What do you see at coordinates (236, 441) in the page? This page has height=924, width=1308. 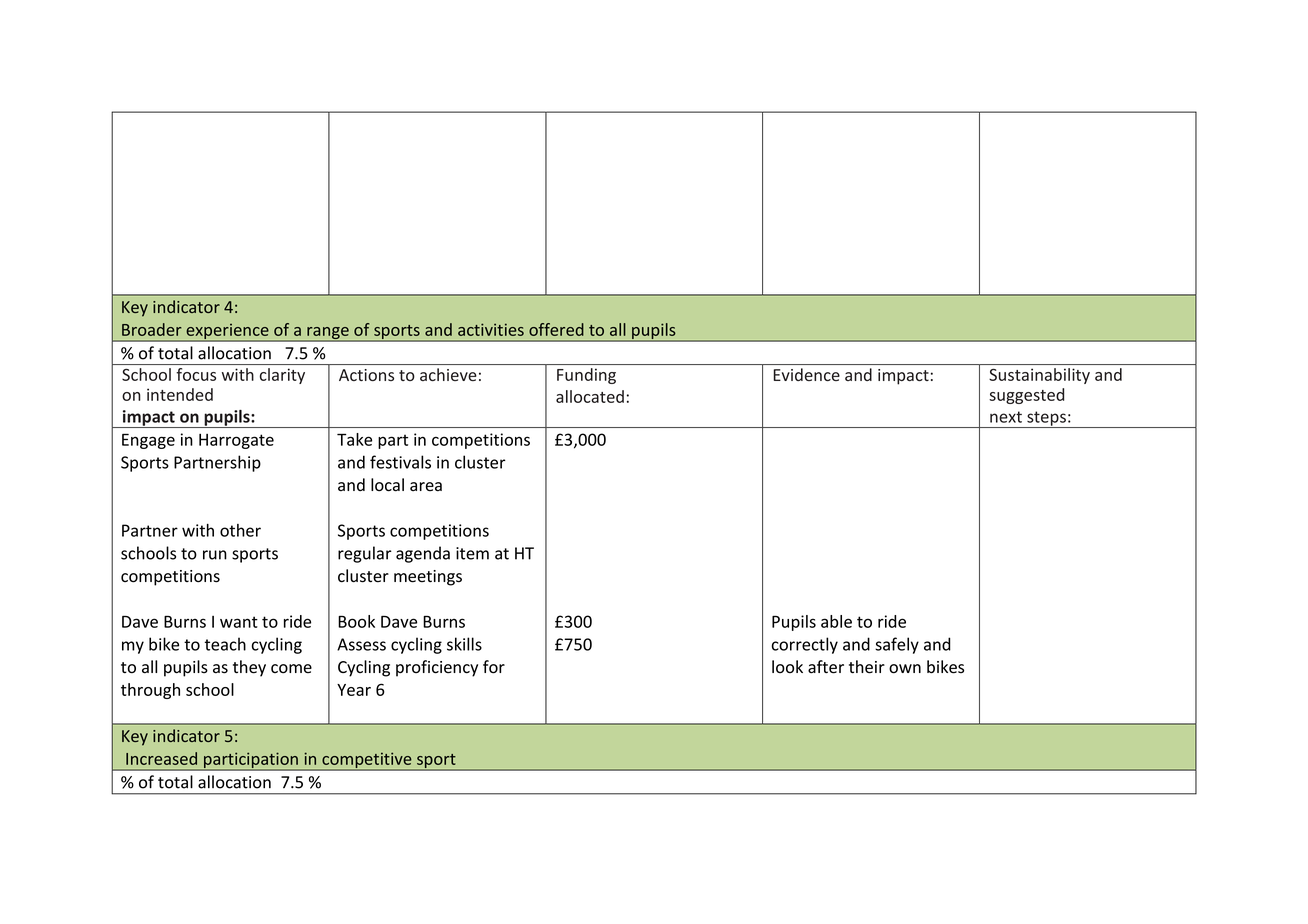 I see `Harrogate` at bounding box center [236, 441].
